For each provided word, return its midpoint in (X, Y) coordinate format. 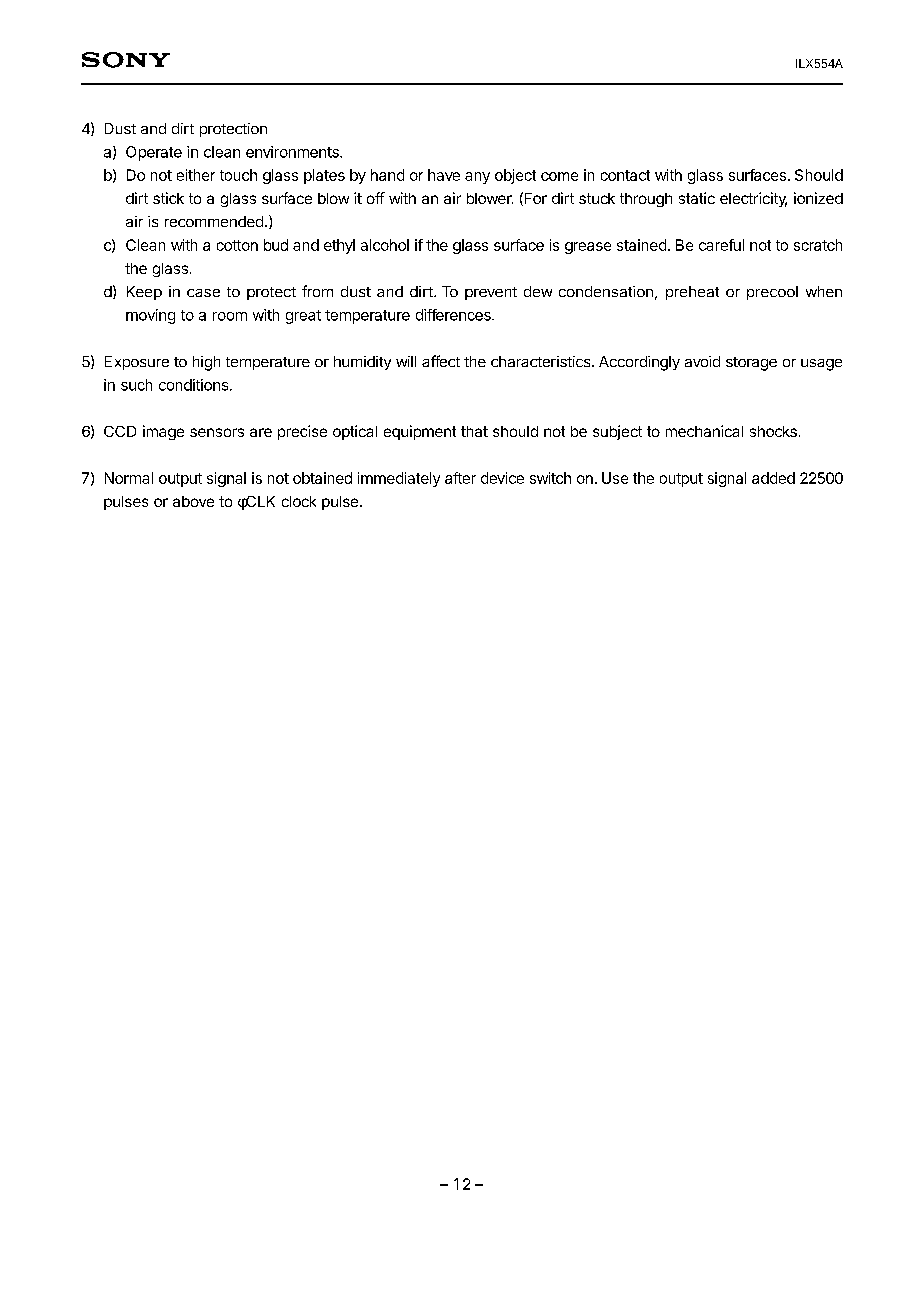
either (196, 175)
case (203, 293)
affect (441, 361)
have (444, 175)
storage (751, 364)
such (136, 385)
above (193, 501)
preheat (692, 293)
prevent (491, 293)
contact (625, 175)
